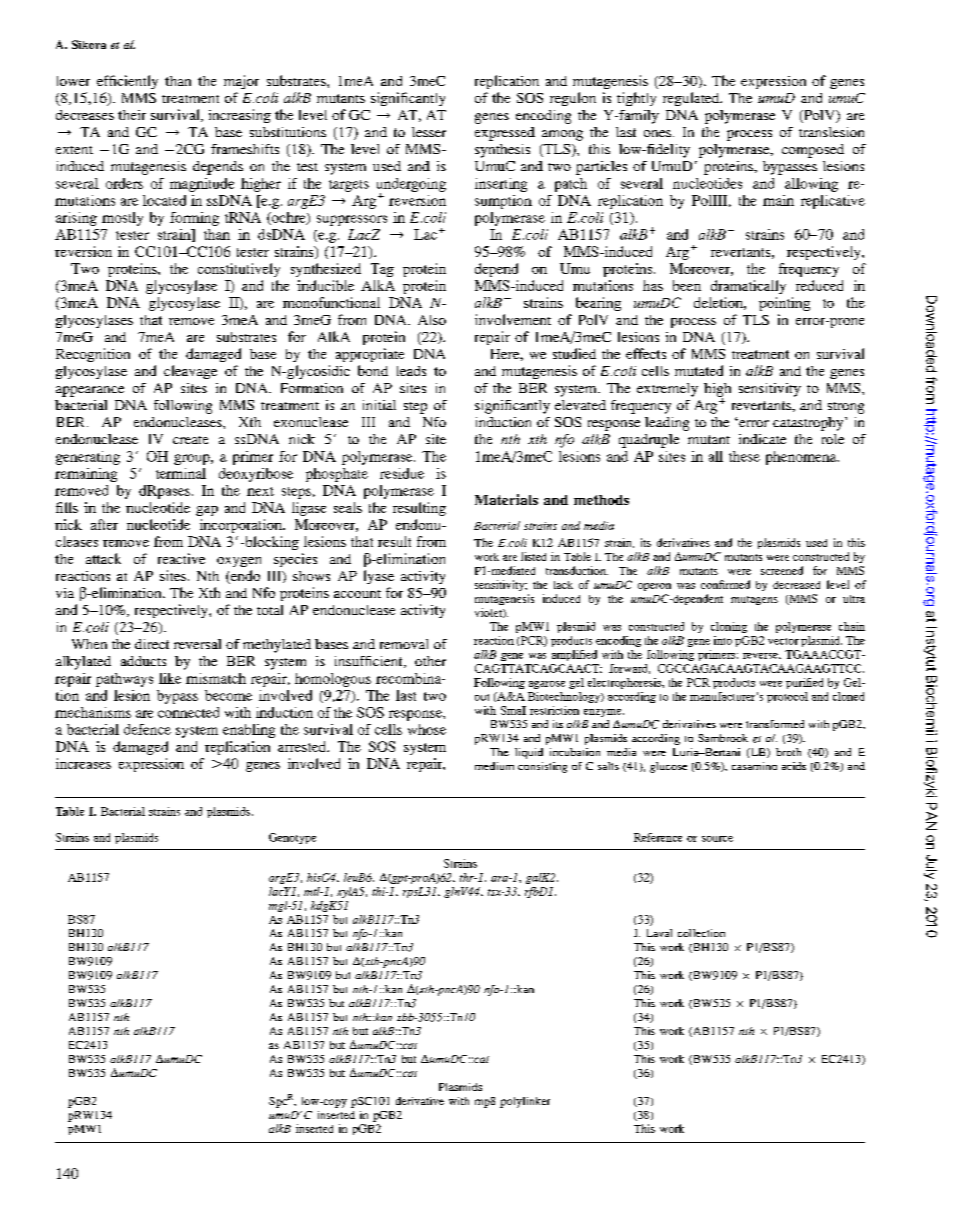 The height and width of the image is (1232, 953). What do you see at coordinates (506, 499) in the image?
I see `Materials` at bounding box center [506, 499].
